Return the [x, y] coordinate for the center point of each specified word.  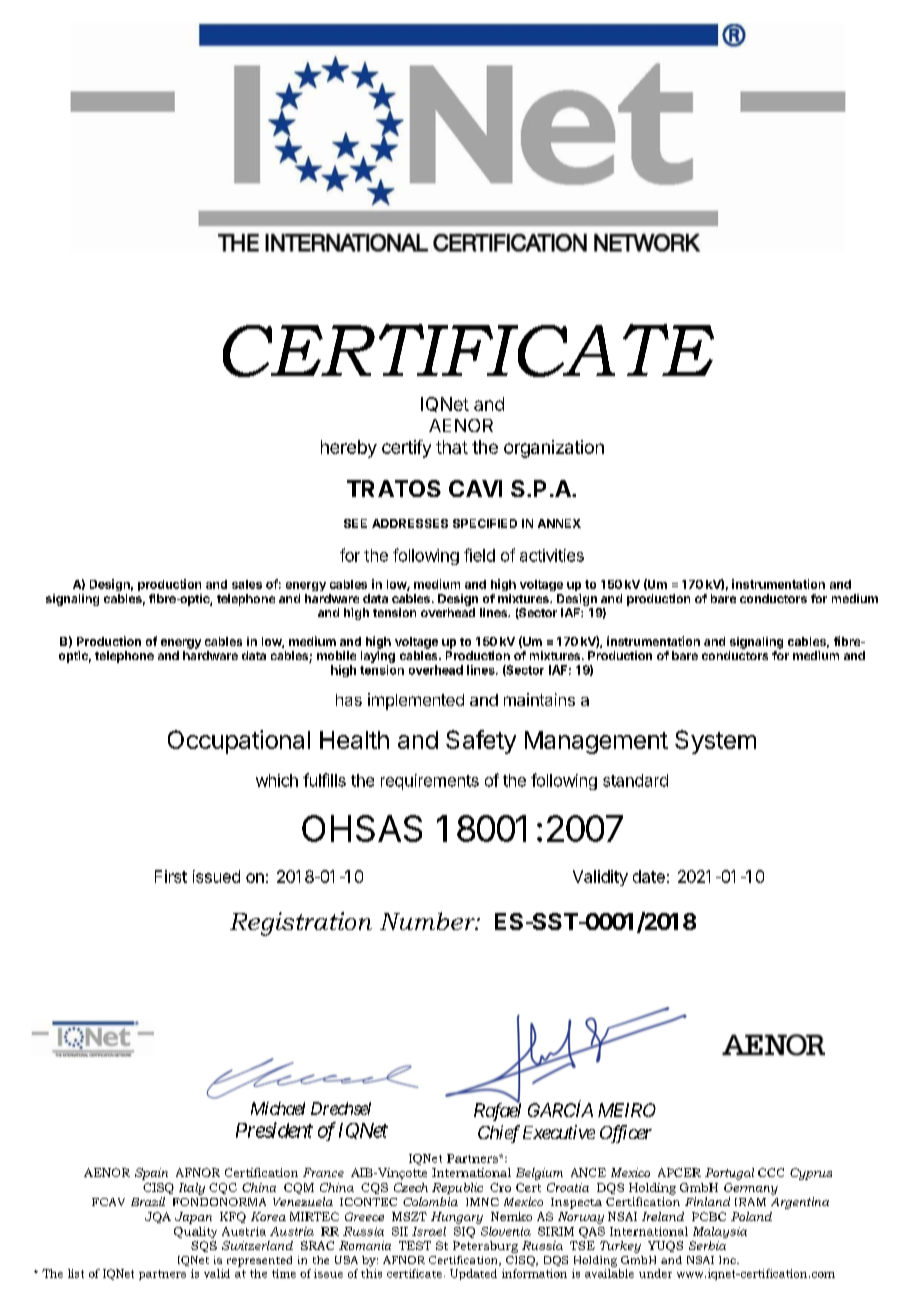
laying [378, 657]
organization [554, 449]
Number [428, 921]
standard [635, 780]
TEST [415, 1245]
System [715, 742]
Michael [278, 1108]
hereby [349, 449]
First [171, 876]
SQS [204, 1246]
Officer [626, 1134]
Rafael [497, 1111]
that [452, 447]
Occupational [239, 742]
